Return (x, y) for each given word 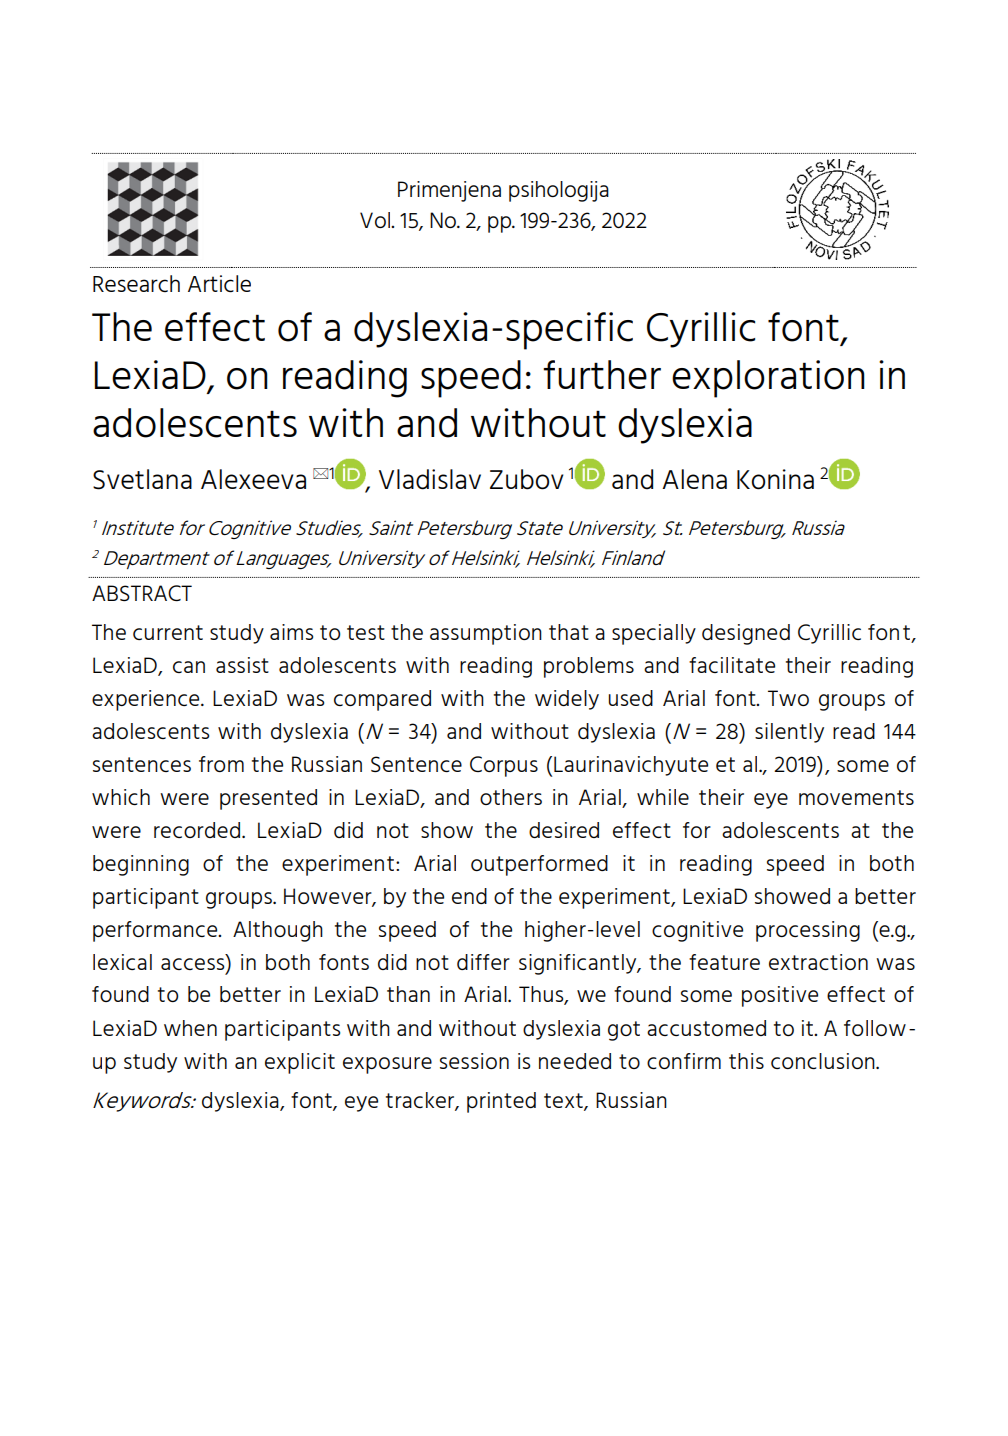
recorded (197, 830)
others (511, 797)
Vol (376, 220)
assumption (486, 634)
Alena (694, 479)
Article (219, 284)
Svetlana (142, 479)
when (190, 1028)
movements (856, 797)
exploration (768, 379)
